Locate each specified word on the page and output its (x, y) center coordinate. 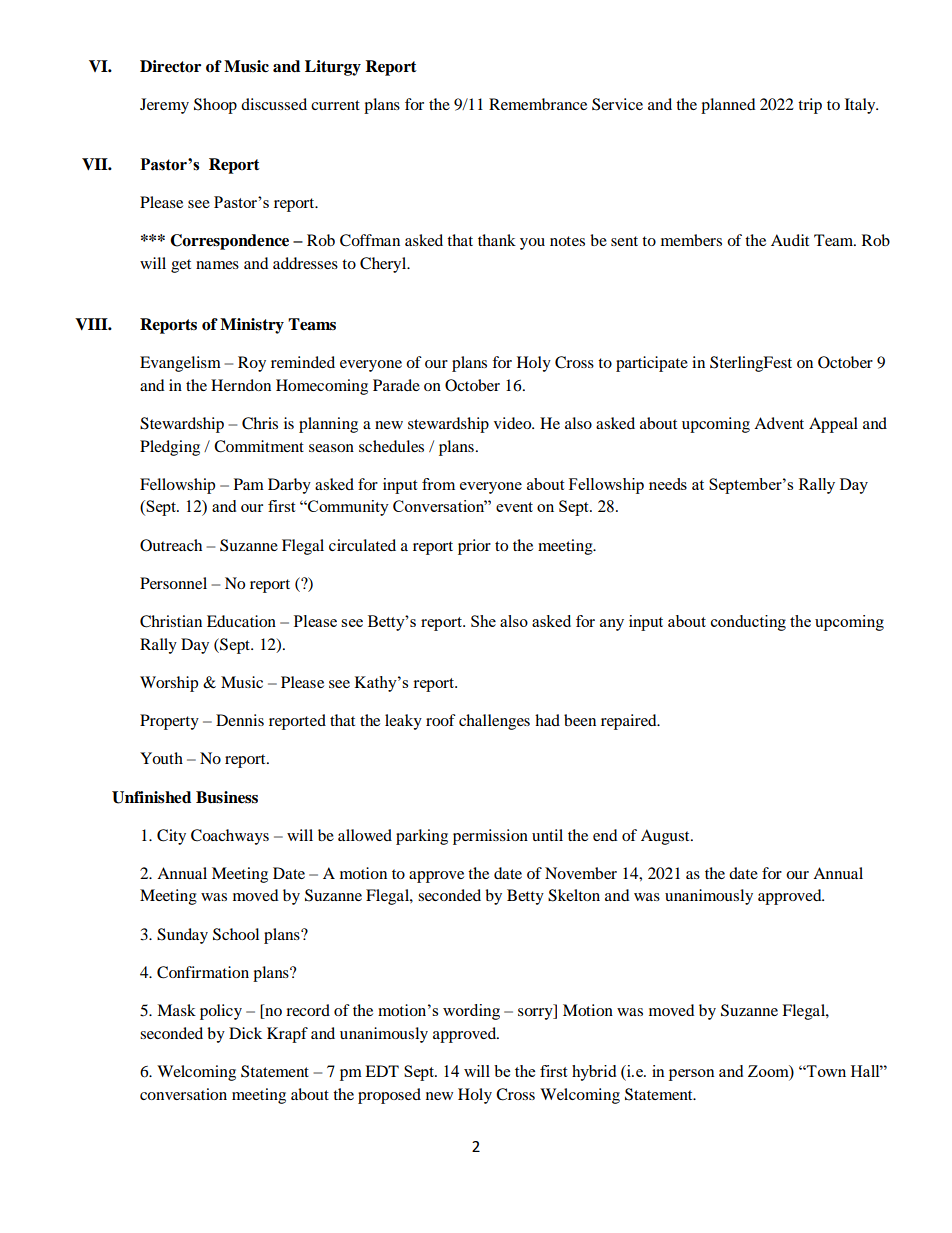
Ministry (252, 326)
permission (490, 837)
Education (241, 621)
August (666, 837)
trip (810, 106)
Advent (779, 423)
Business (227, 797)
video (514, 423)
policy (221, 1012)
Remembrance (538, 104)
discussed (274, 104)
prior (474, 547)
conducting (748, 623)
